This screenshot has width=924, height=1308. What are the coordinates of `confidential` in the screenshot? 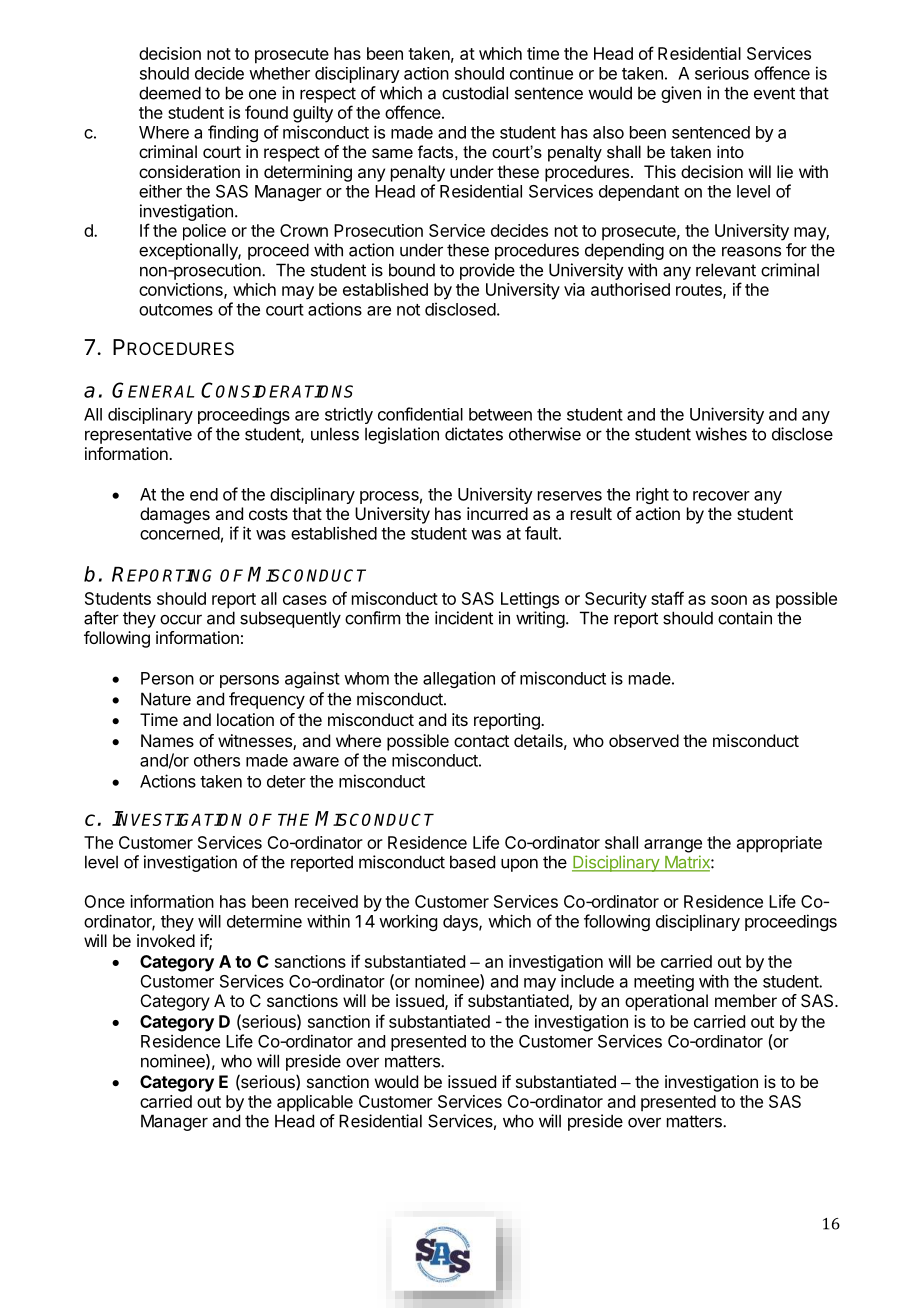 It's located at (420, 414).
